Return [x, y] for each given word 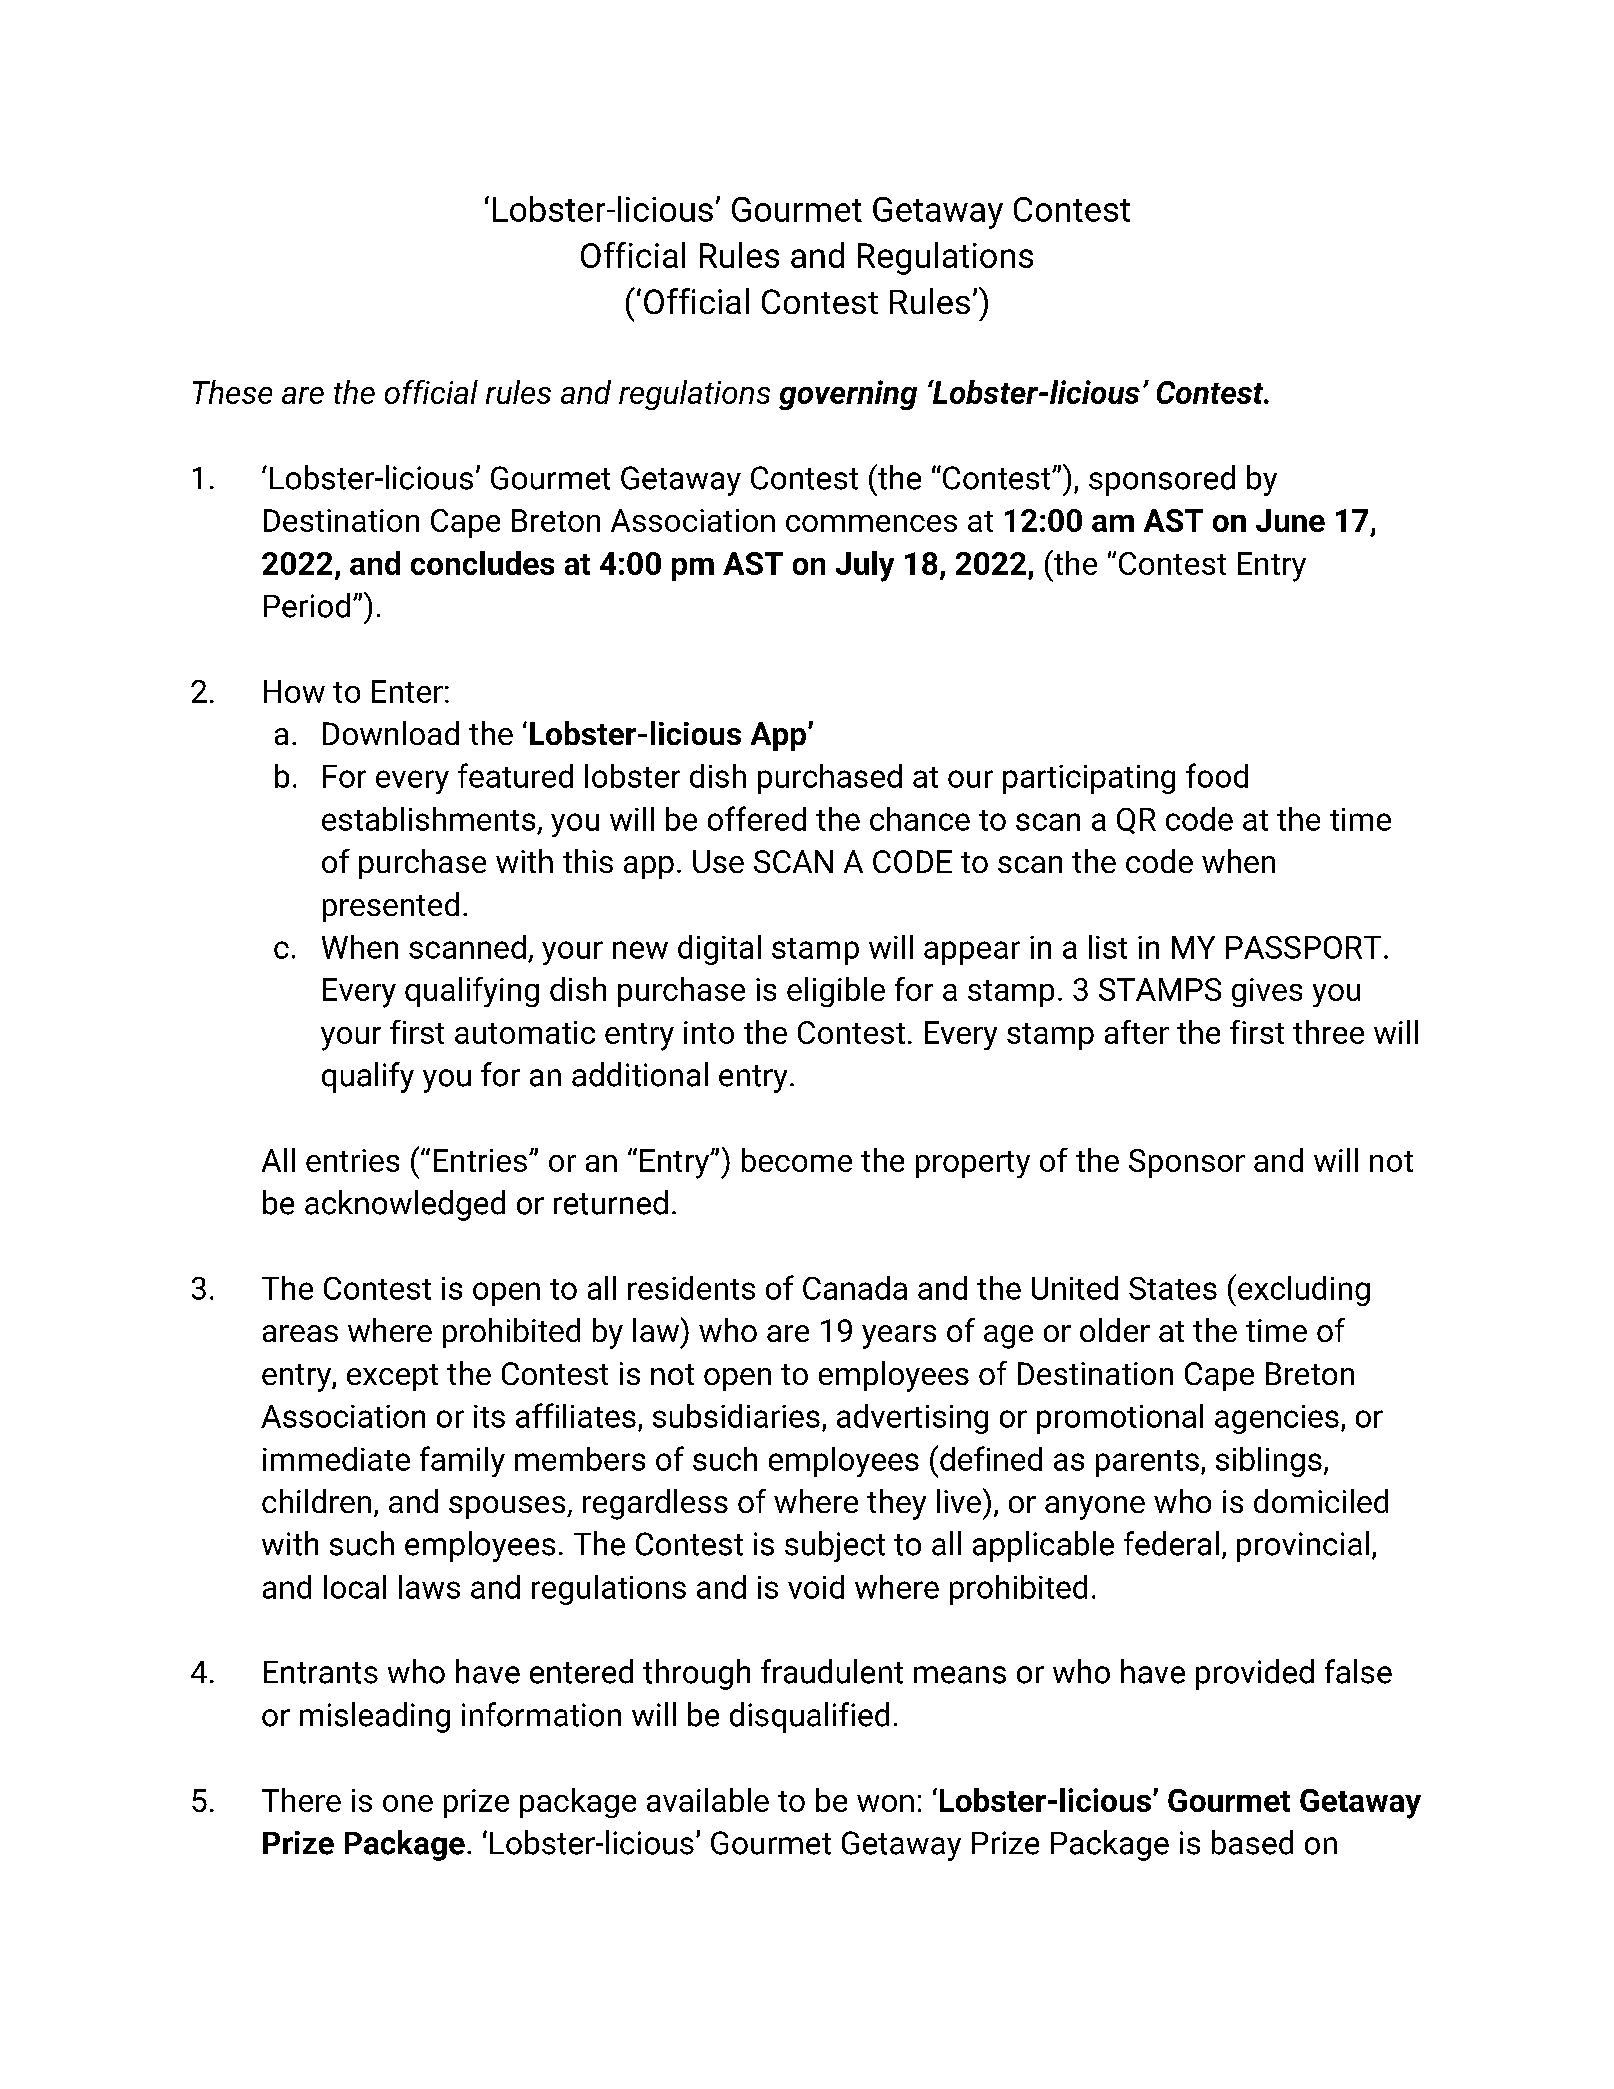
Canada [855, 1288]
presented [391, 907]
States [1173, 1288]
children [316, 1501]
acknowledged [405, 1205]
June [1290, 520]
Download [391, 733]
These [232, 392]
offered [757, 818]
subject [835, 1546]
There [301, 1800]
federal [1171, 1543]
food [1217, 775]
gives [1267, 992]
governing [848, 395]
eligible [836, 992]
